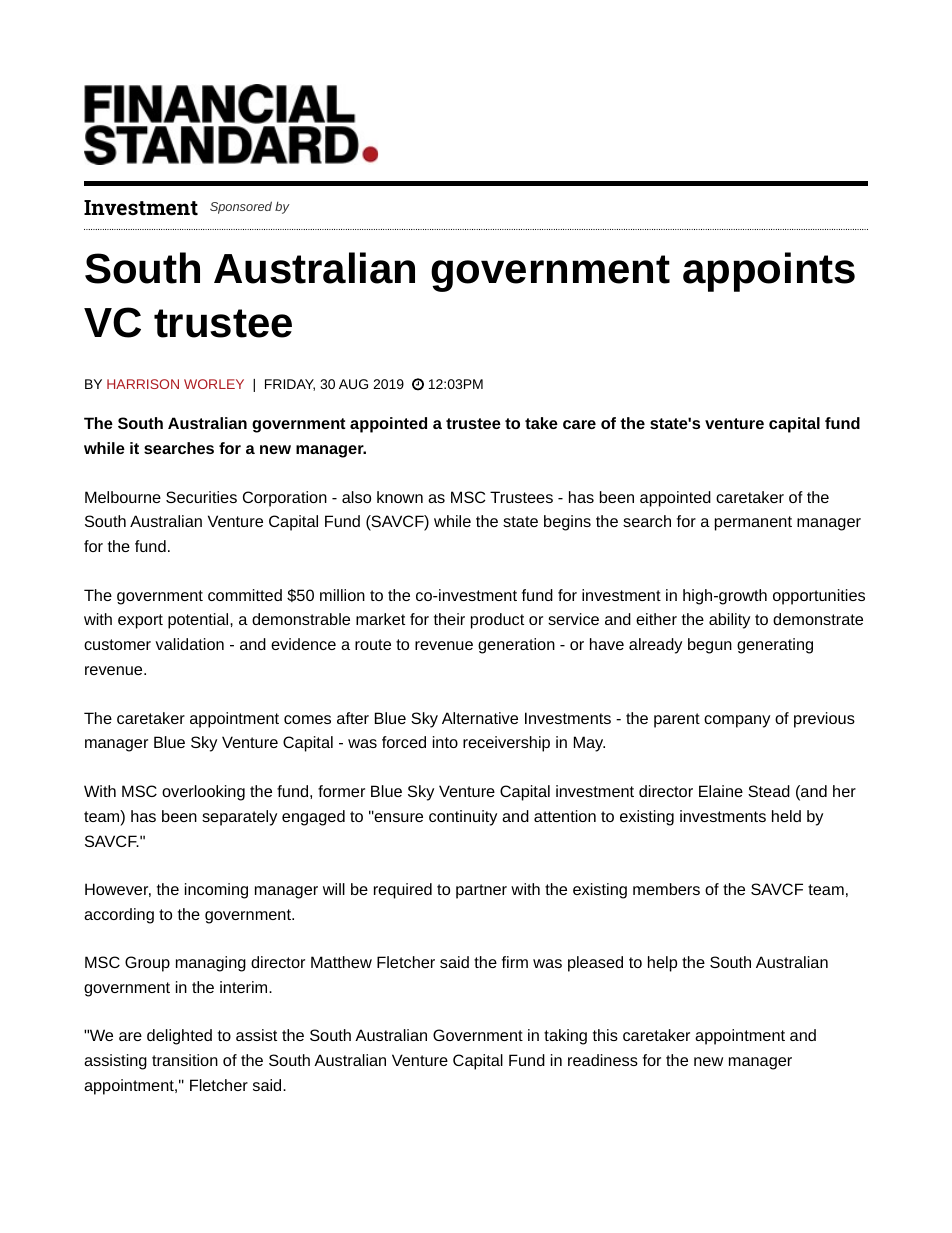 The width and height of the image is (952, 1233). I want to click on validation, so click(189, 644).
